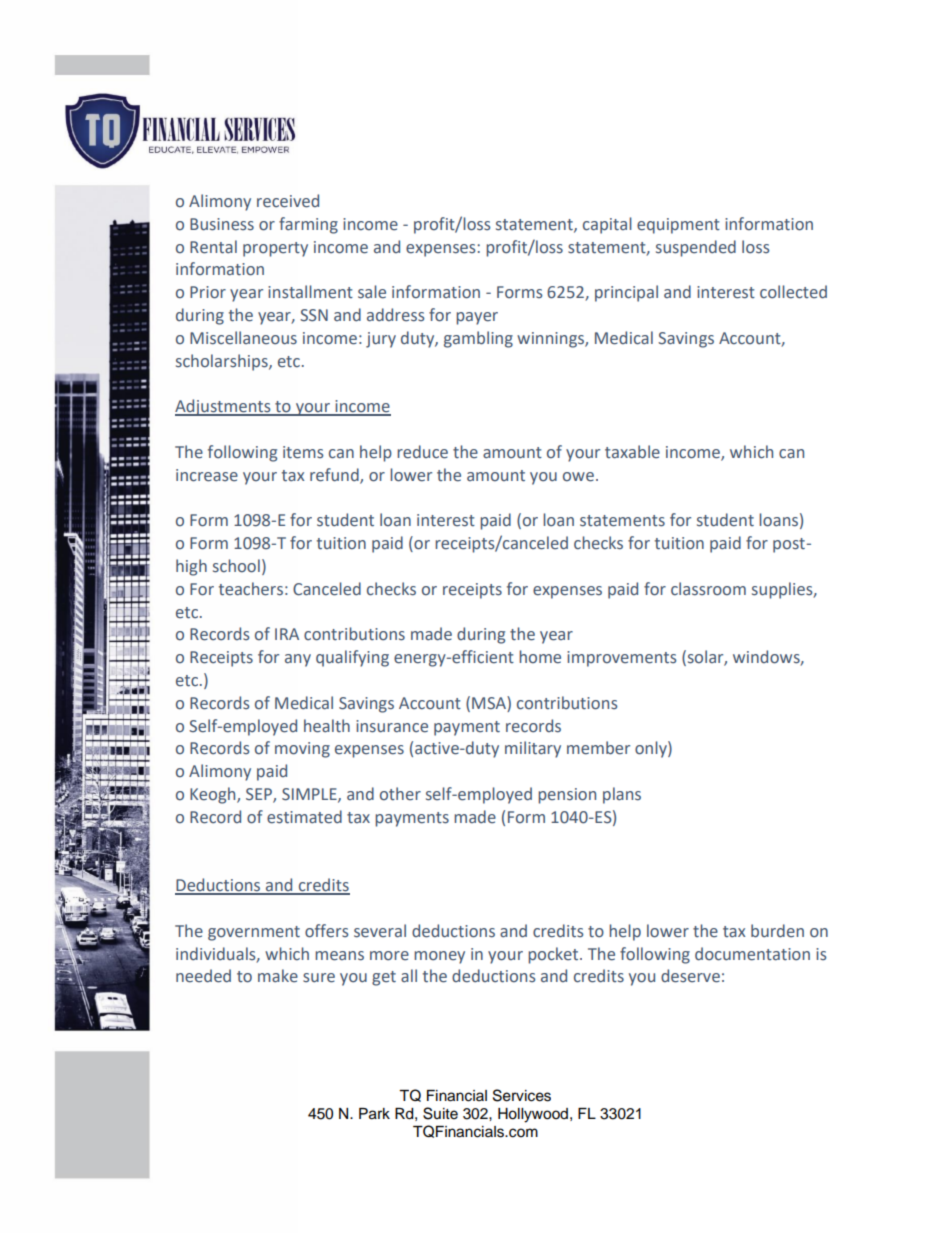 This screenshot has height=1233, width=952. What do you see at coordinates (607, 225) in the screenshot?
I see `capital` at bounding box center [607, 225].
